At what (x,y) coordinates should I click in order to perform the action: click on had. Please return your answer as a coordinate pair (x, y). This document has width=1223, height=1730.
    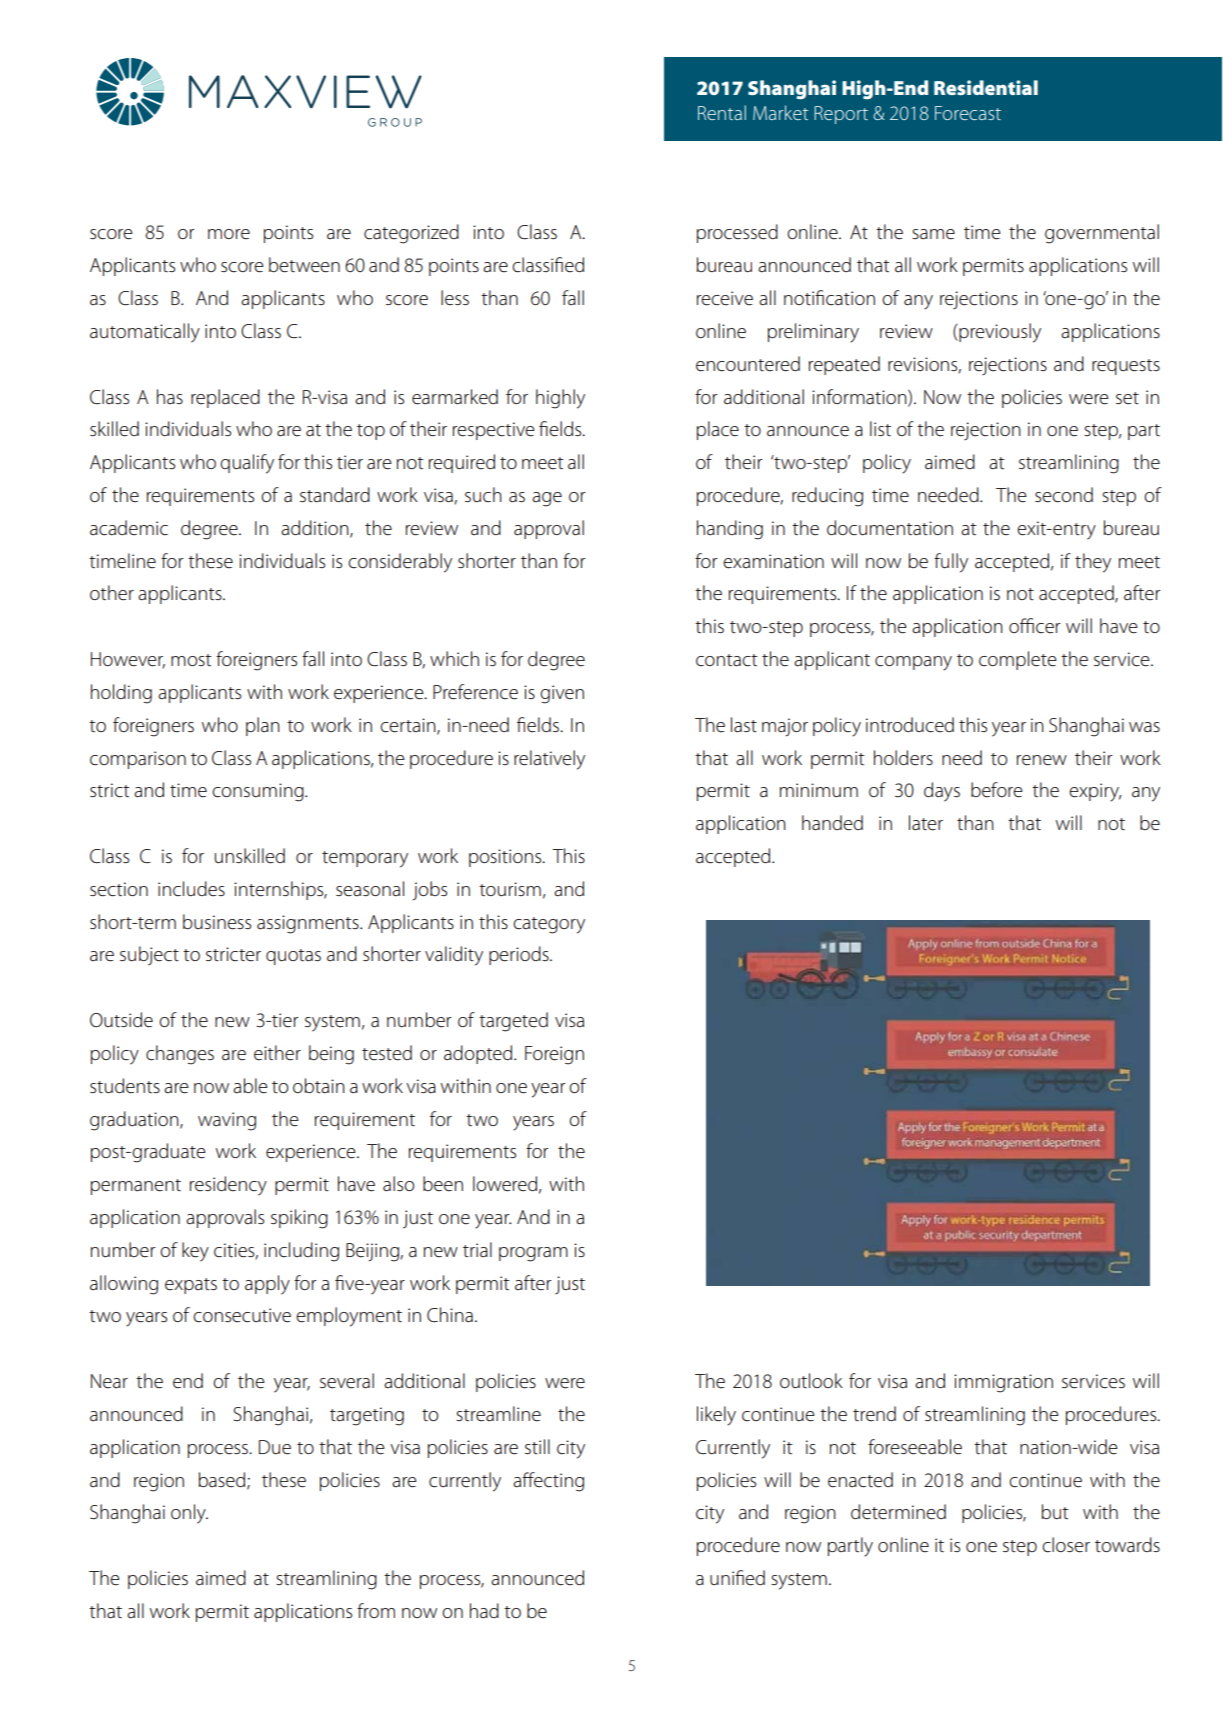
    Looking at the image, I should click on (484, 1610).
